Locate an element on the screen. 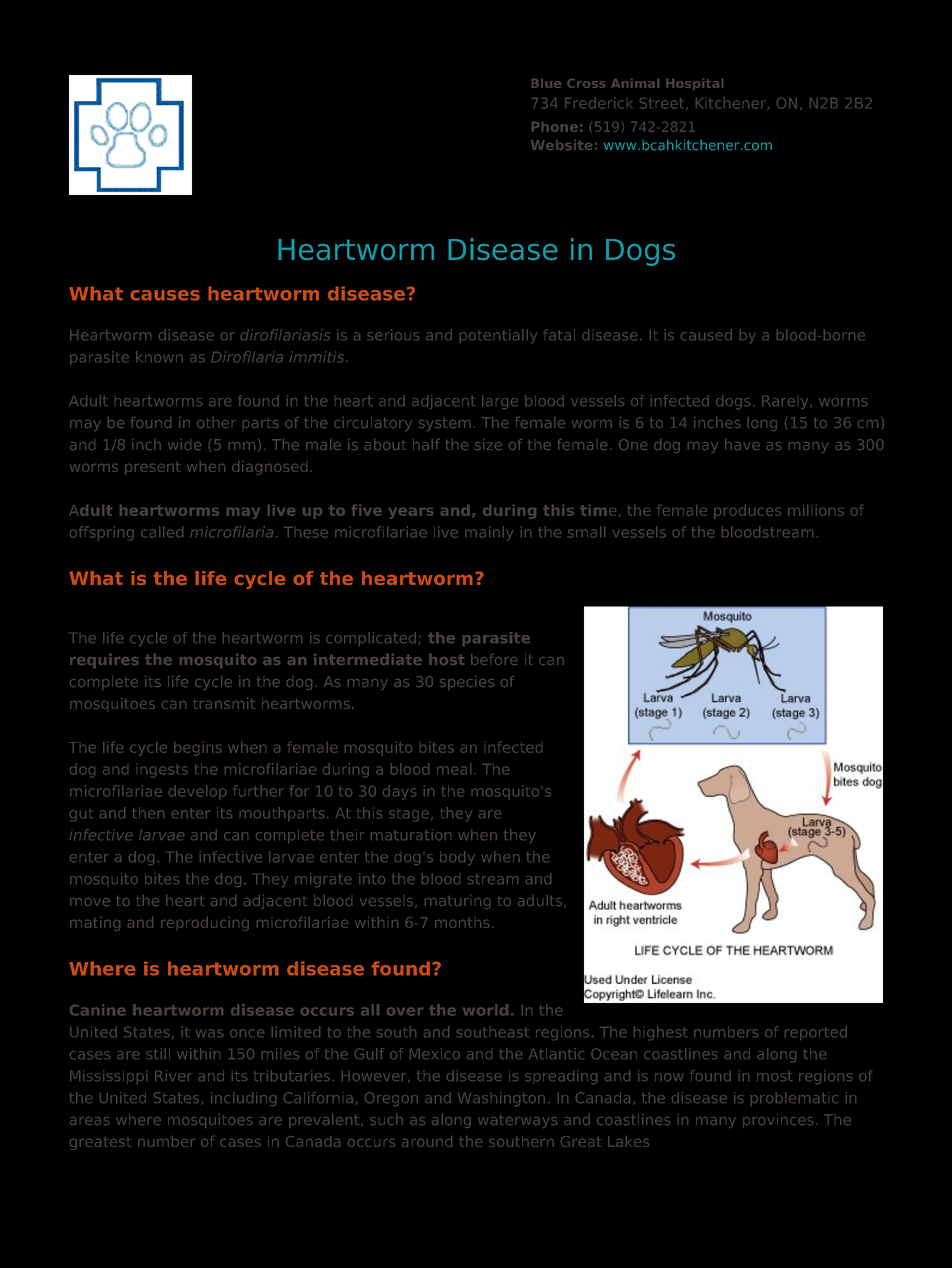  develop is located at coordinates (197, 792).
